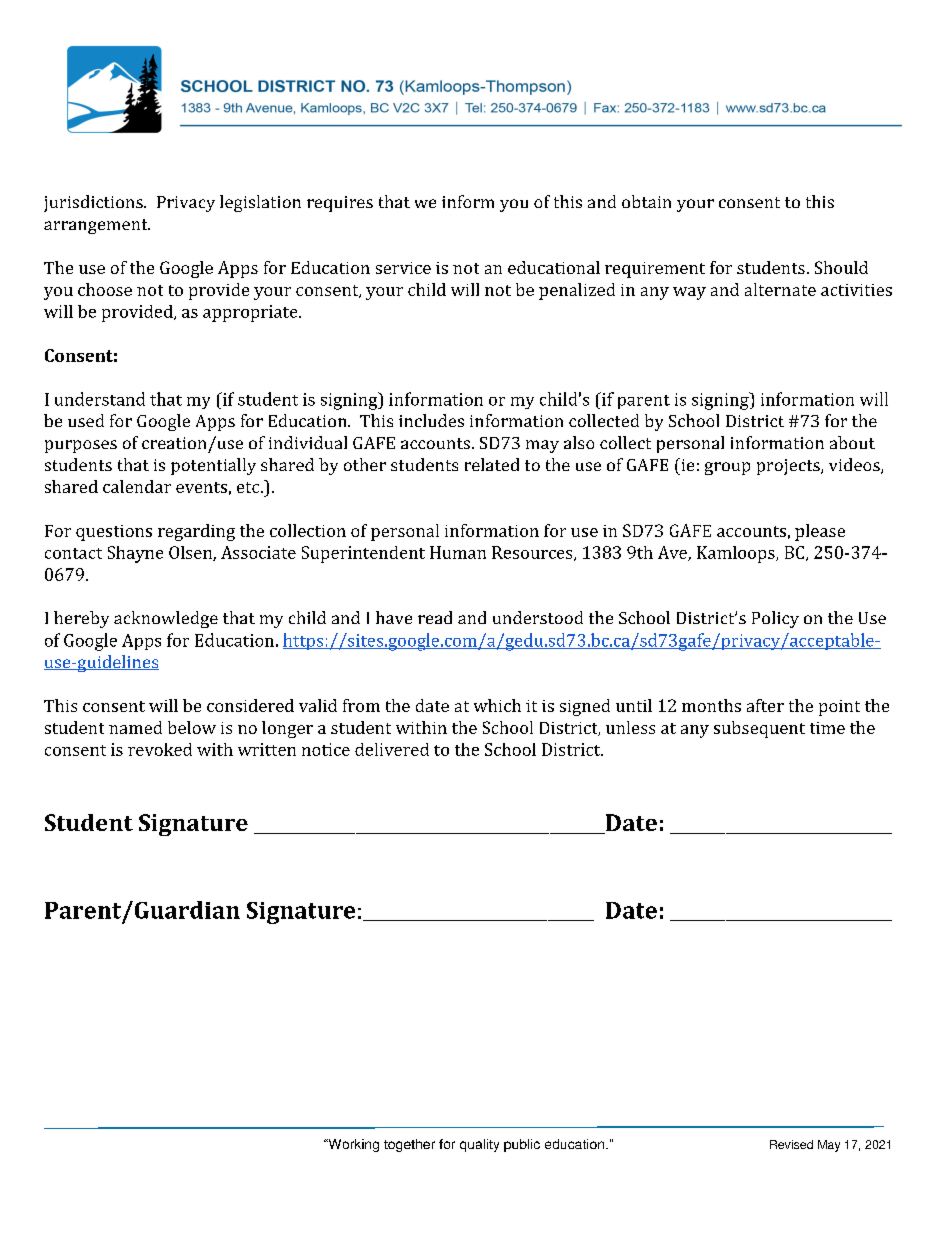 The image size is (952, 1233). Describe the element at coordinates (352, 1145) in the screenshot. I see `Working` at that location.
